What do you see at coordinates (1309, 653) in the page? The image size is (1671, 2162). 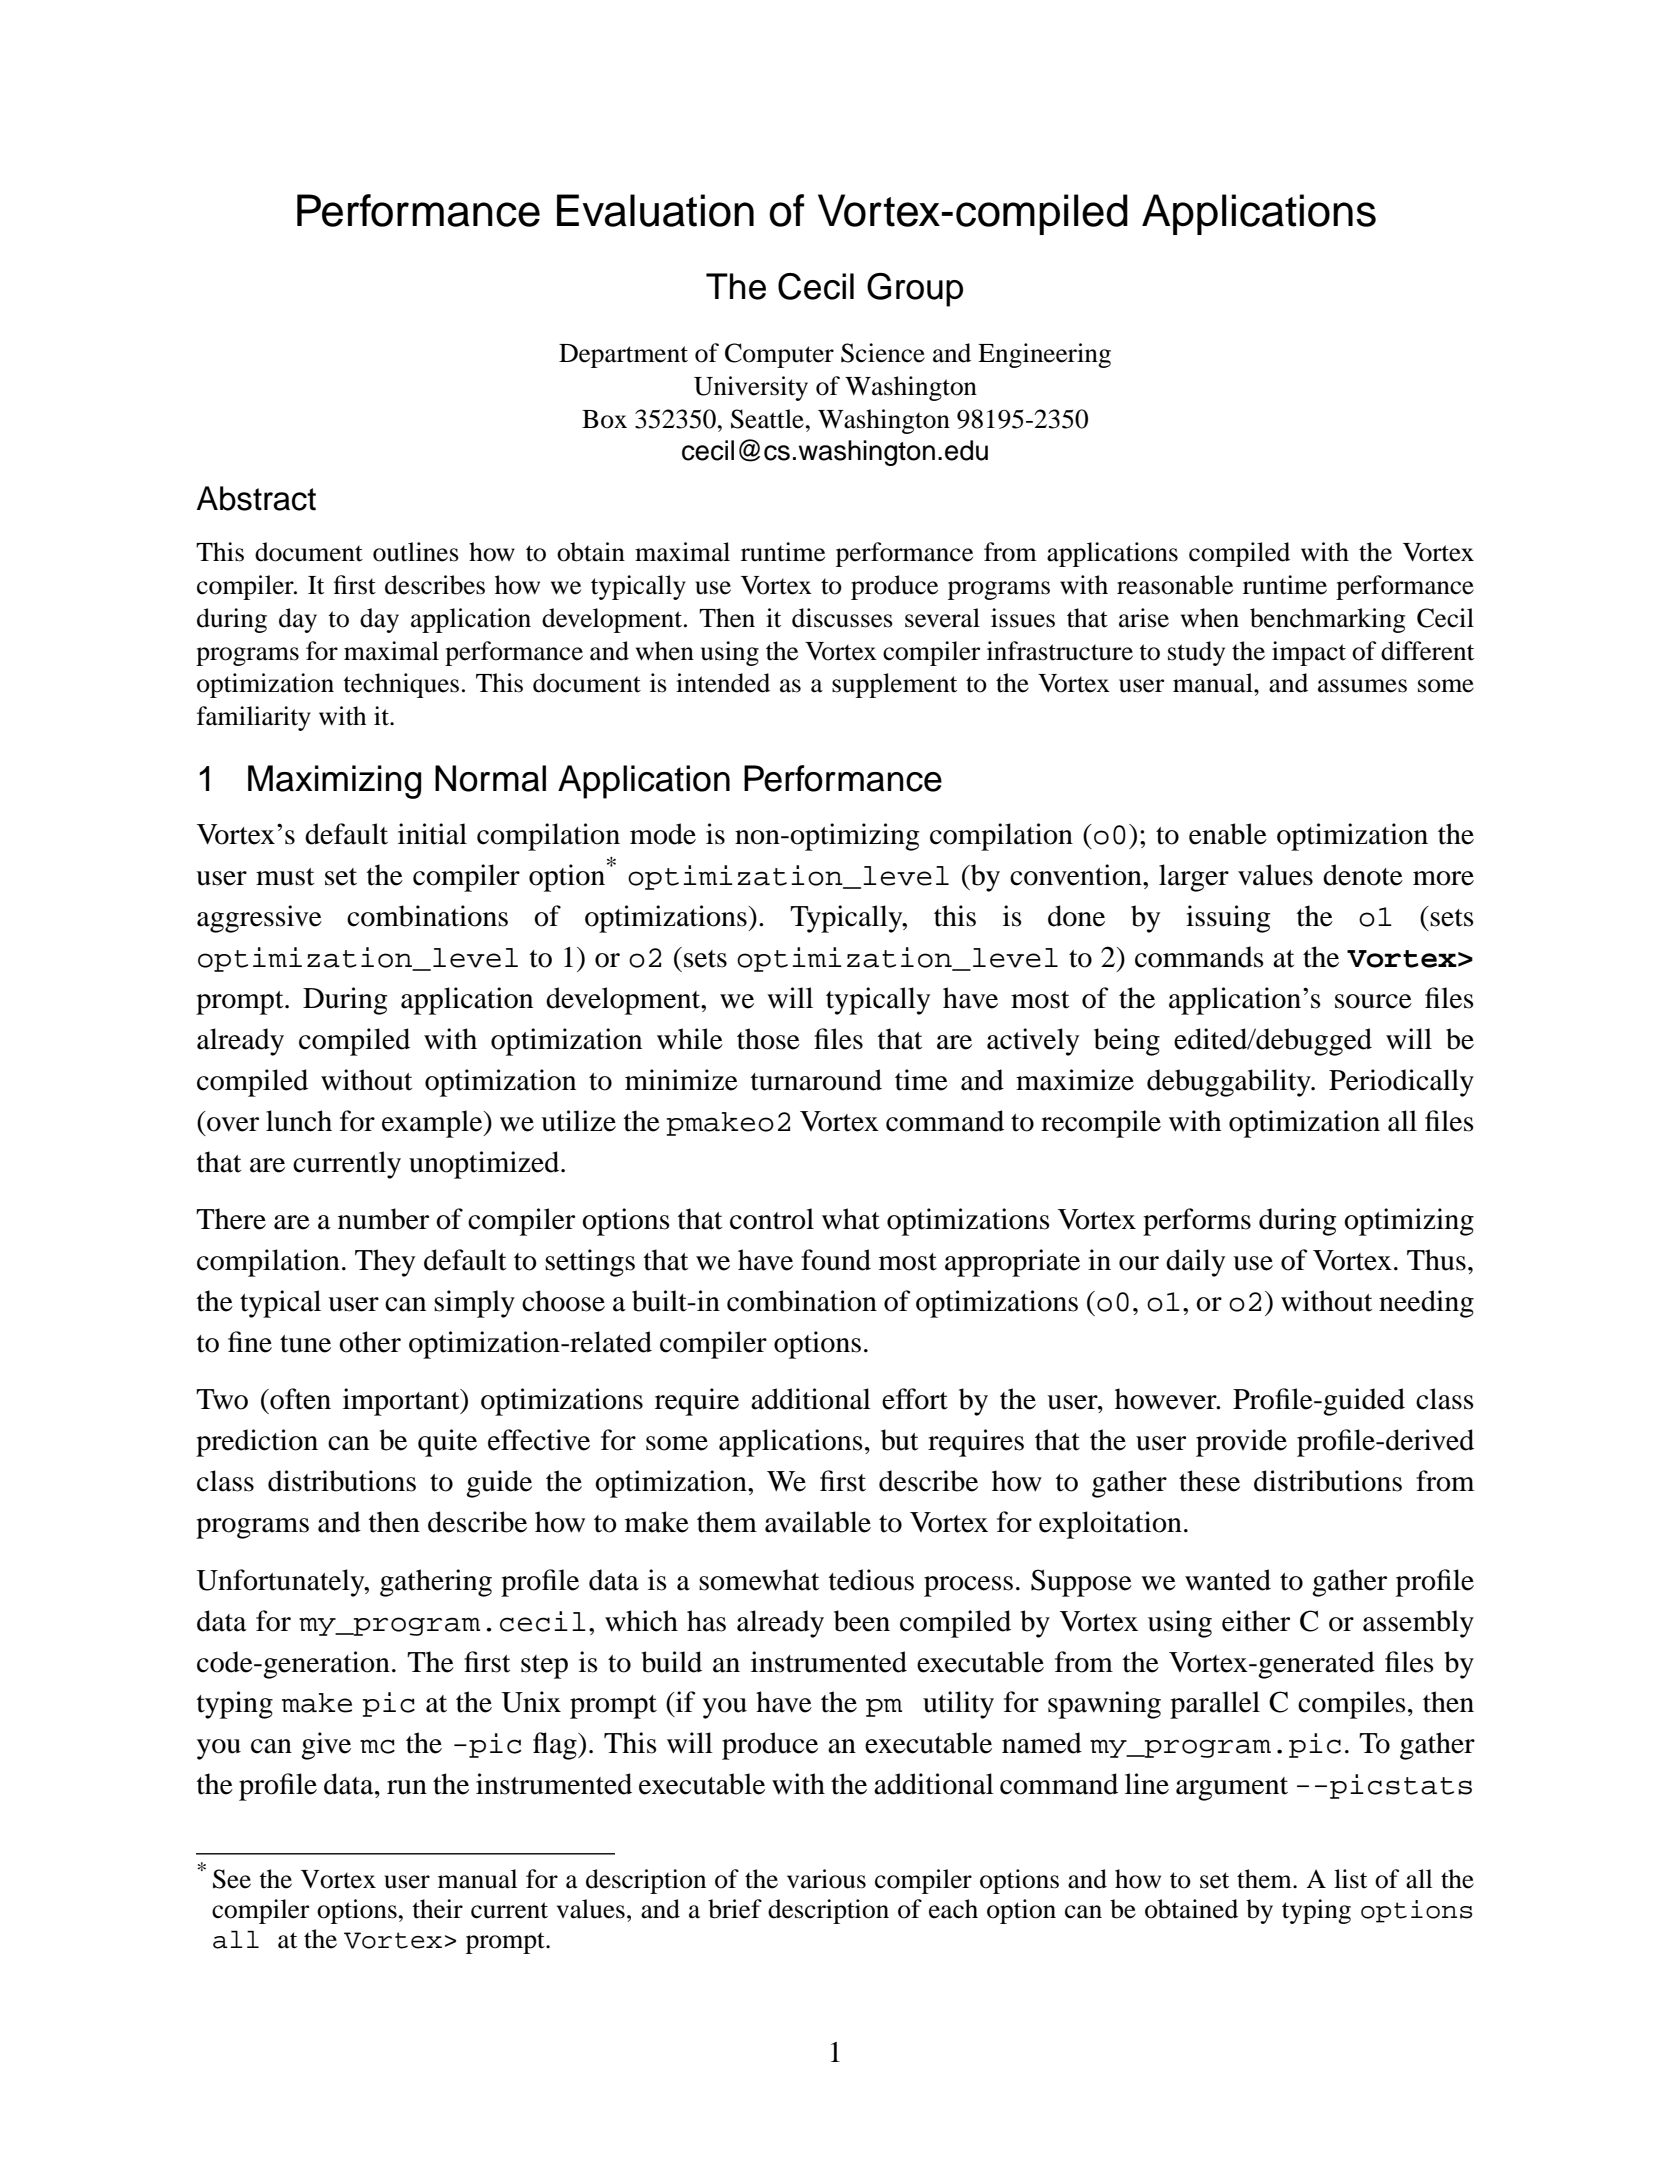 I see `impact` at bounding box center [1309, 653].
